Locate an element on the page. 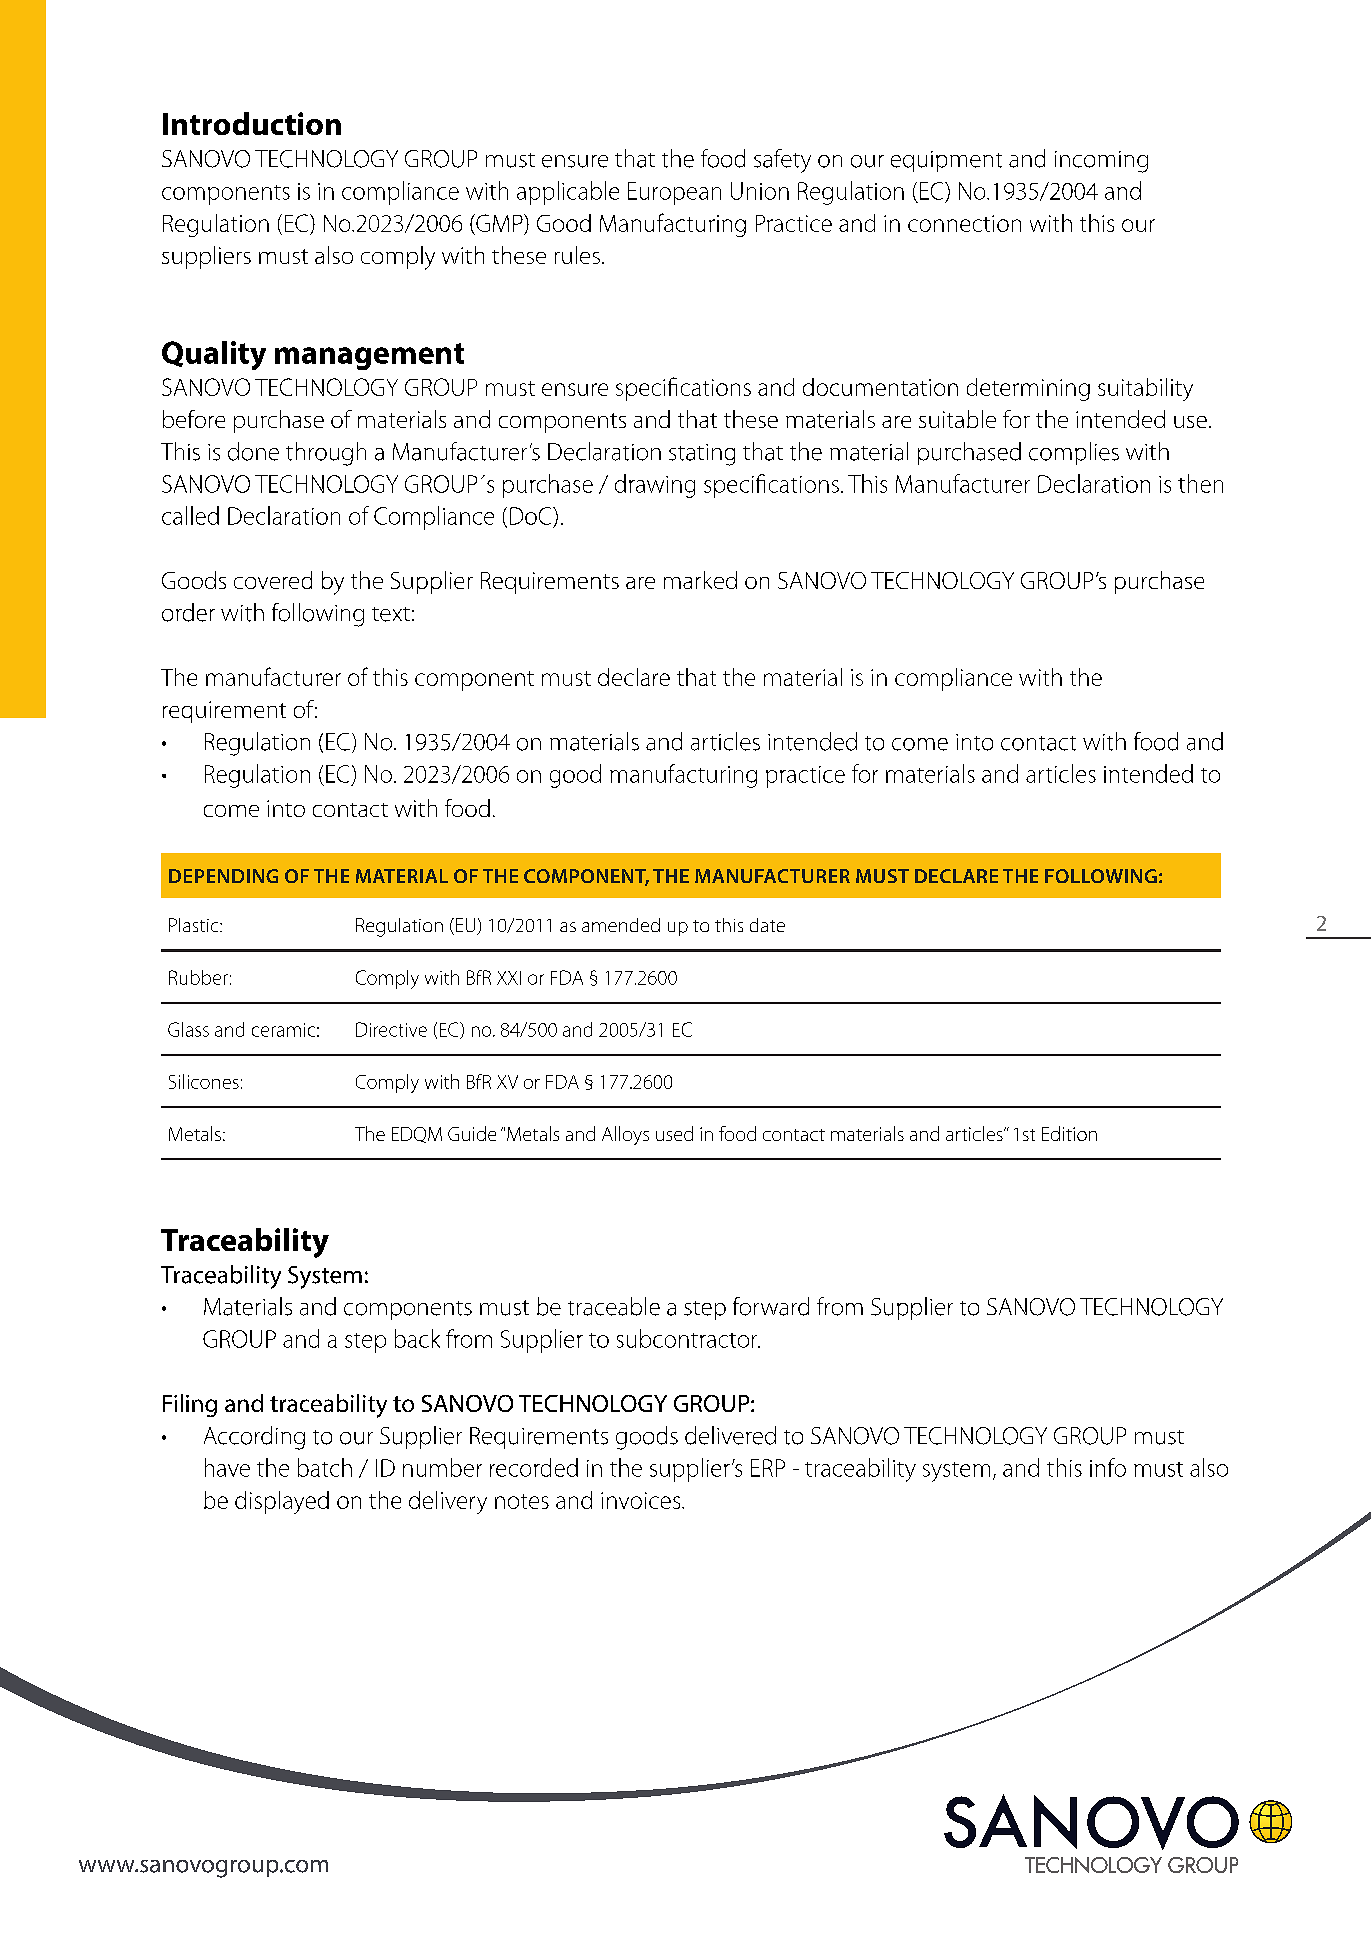  incoming is located at coordinates (1101, 162).
